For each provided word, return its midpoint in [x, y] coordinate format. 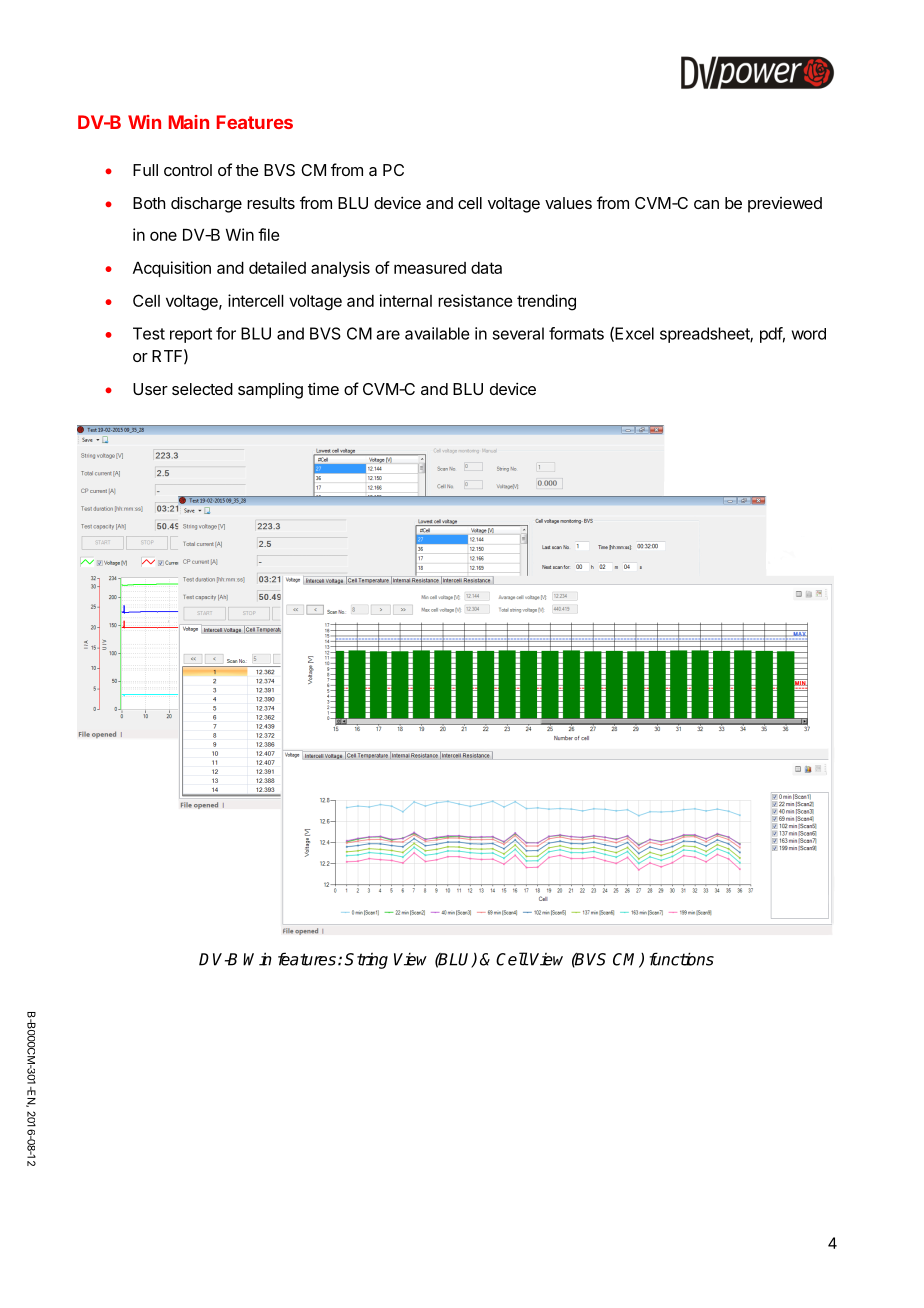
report [191, 335]
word [809, 334]
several [518, 333]
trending [546, 302]
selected [202, 389]
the [247, 170]
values [568, 203]
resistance [475, 300]
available [437, 333]
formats [576, 333]
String [366, 961]
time [323, 388]
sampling [270, 390]
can [706, 204]
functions [682, 959]
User [150, 389]
